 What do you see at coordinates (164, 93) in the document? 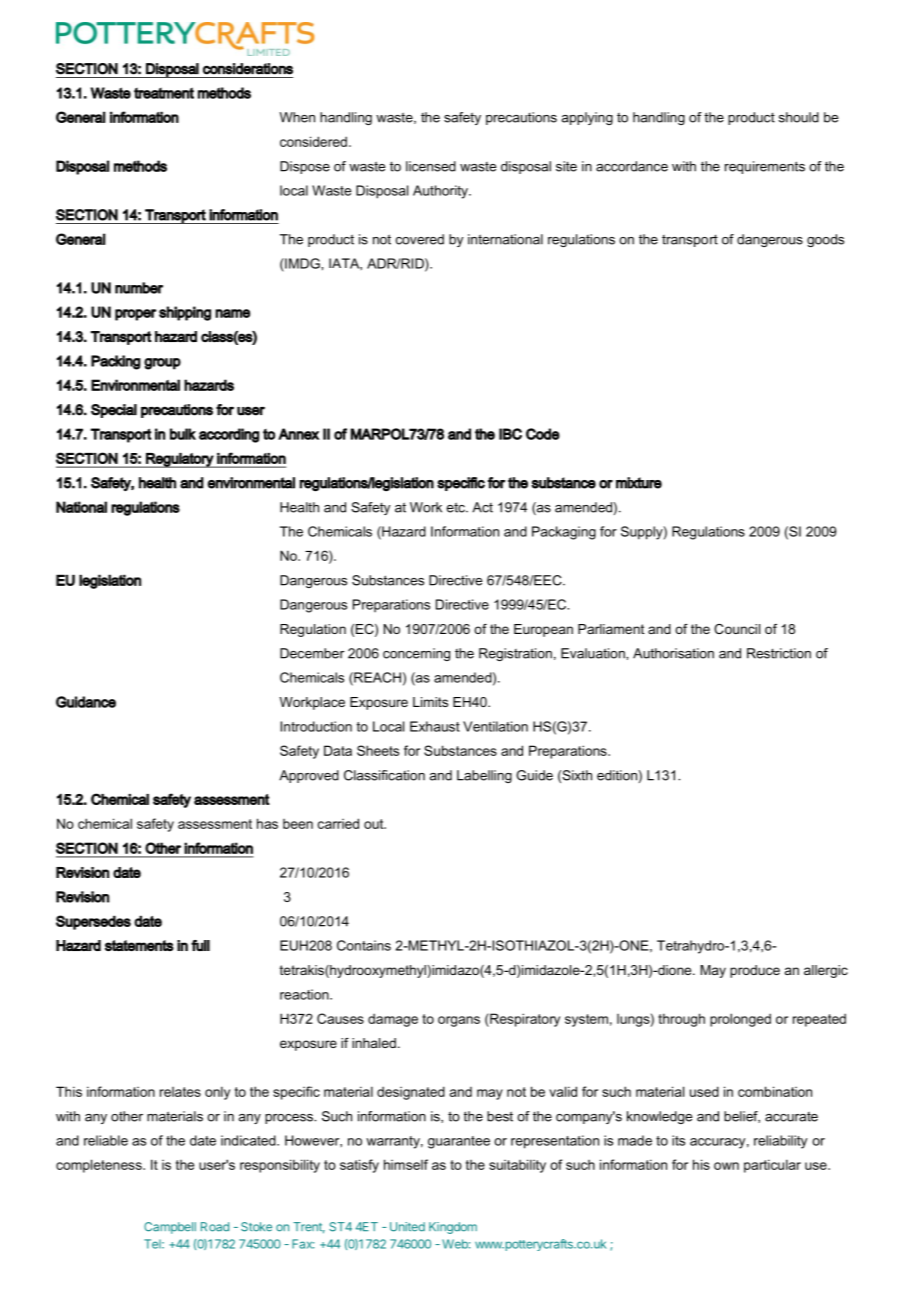
I see `treatment` at bounding box center [164, 93].
